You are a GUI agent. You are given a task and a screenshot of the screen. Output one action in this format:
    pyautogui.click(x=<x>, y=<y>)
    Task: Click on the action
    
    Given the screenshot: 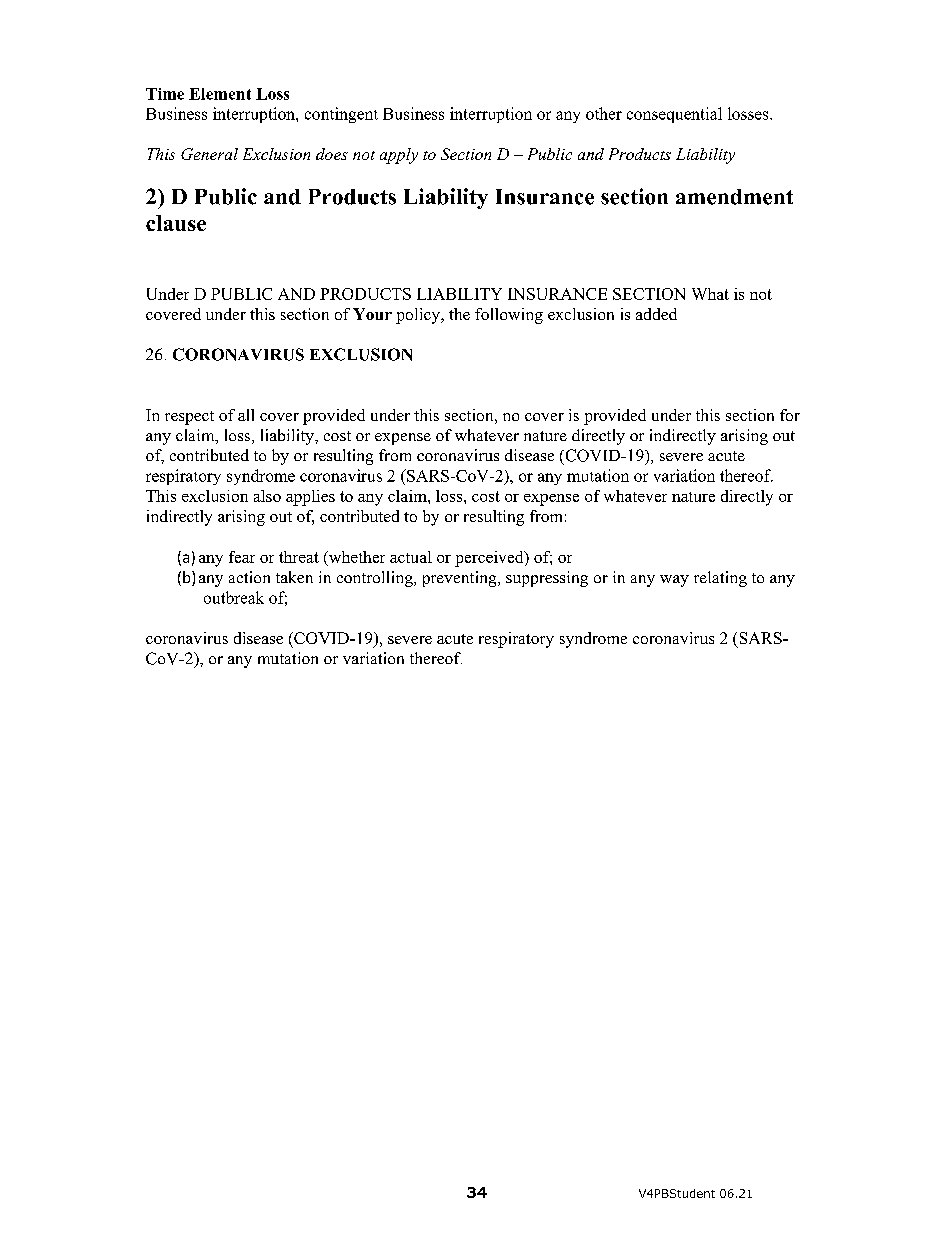 What is the action you would take?
    pyautogui.click(x=249, y=577)
